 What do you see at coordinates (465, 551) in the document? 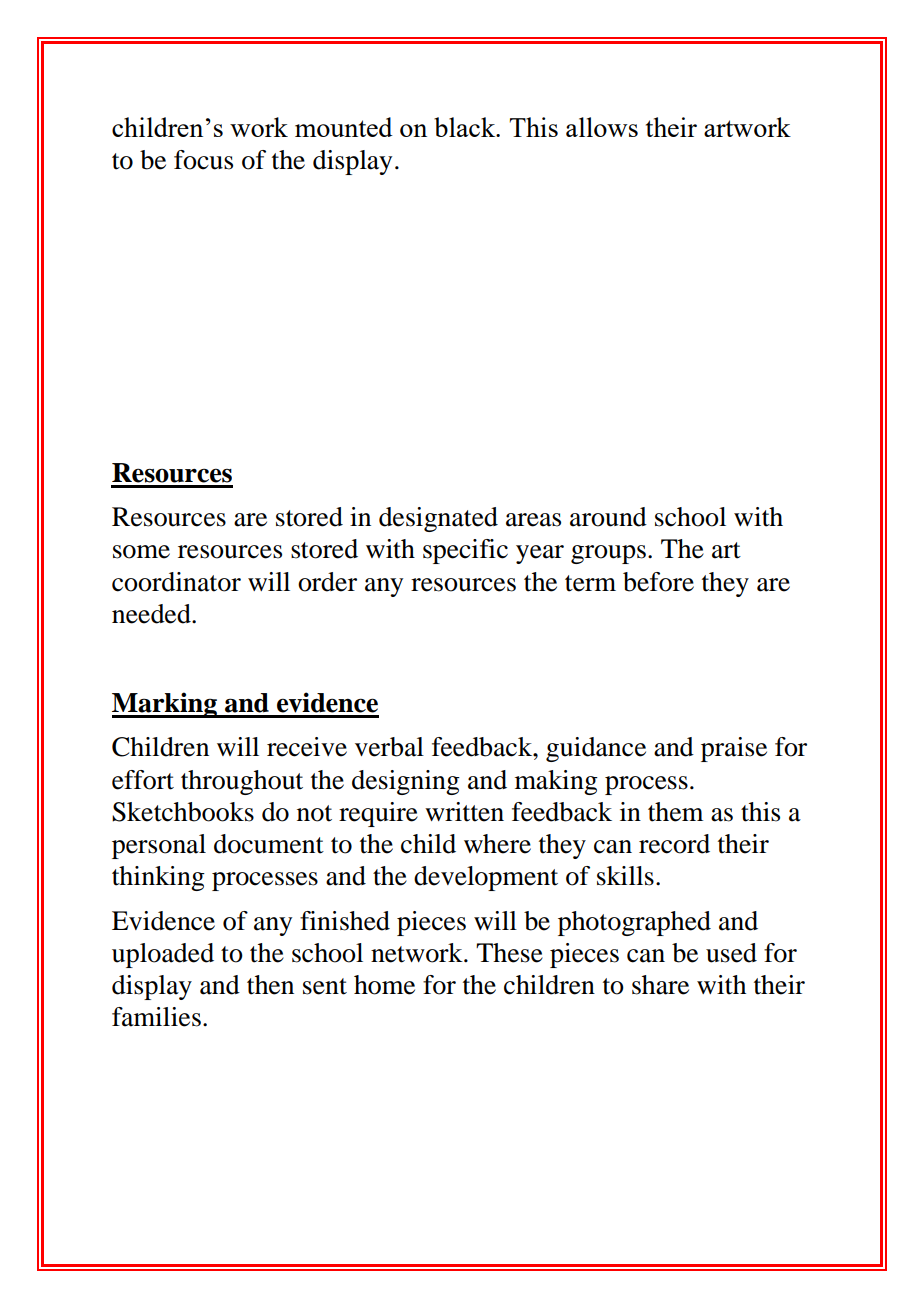
I see `specific` at bounding box center [465, 551].
